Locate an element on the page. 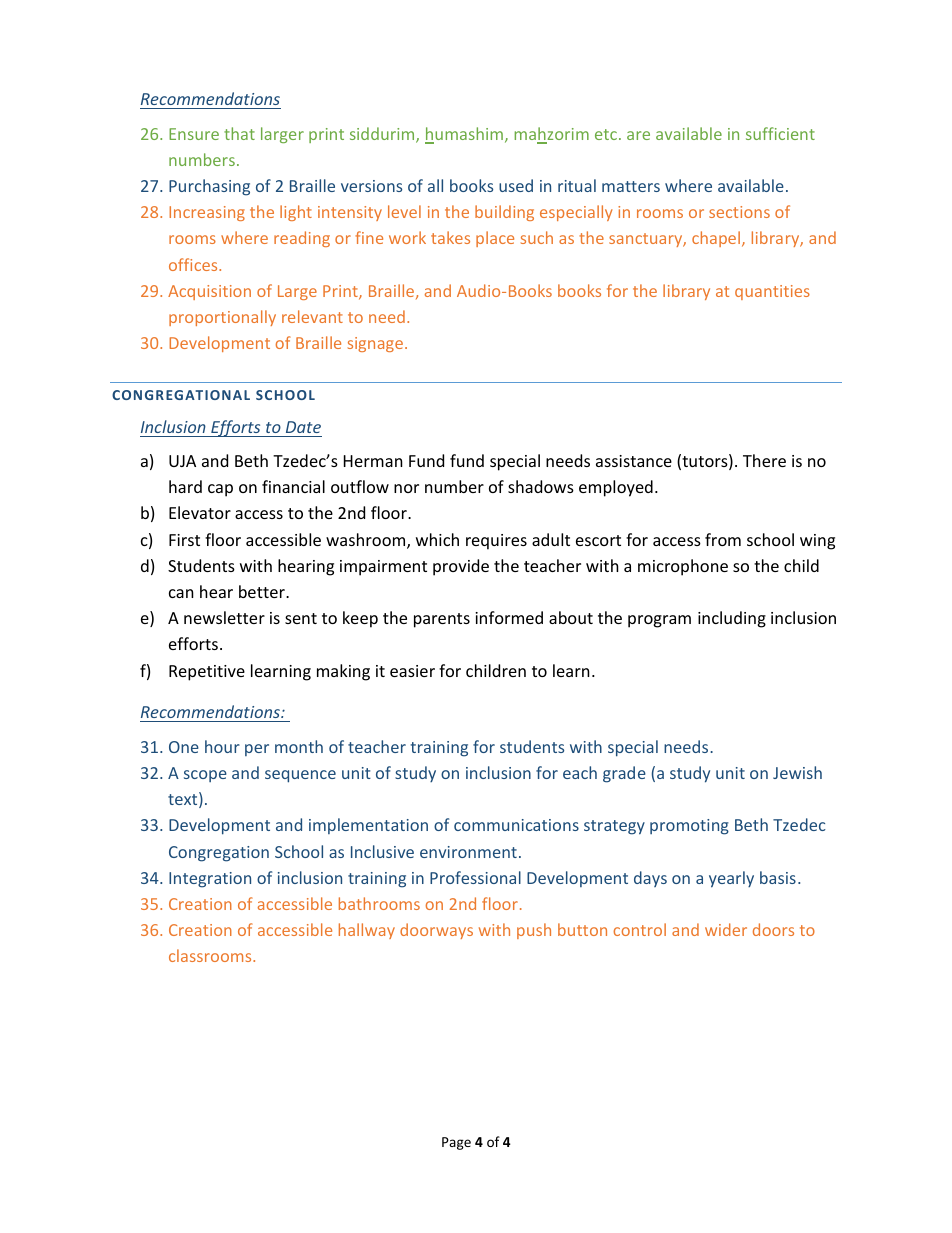 This document has width=952, height=1233. Page is located at coordinates (456, 1143).
